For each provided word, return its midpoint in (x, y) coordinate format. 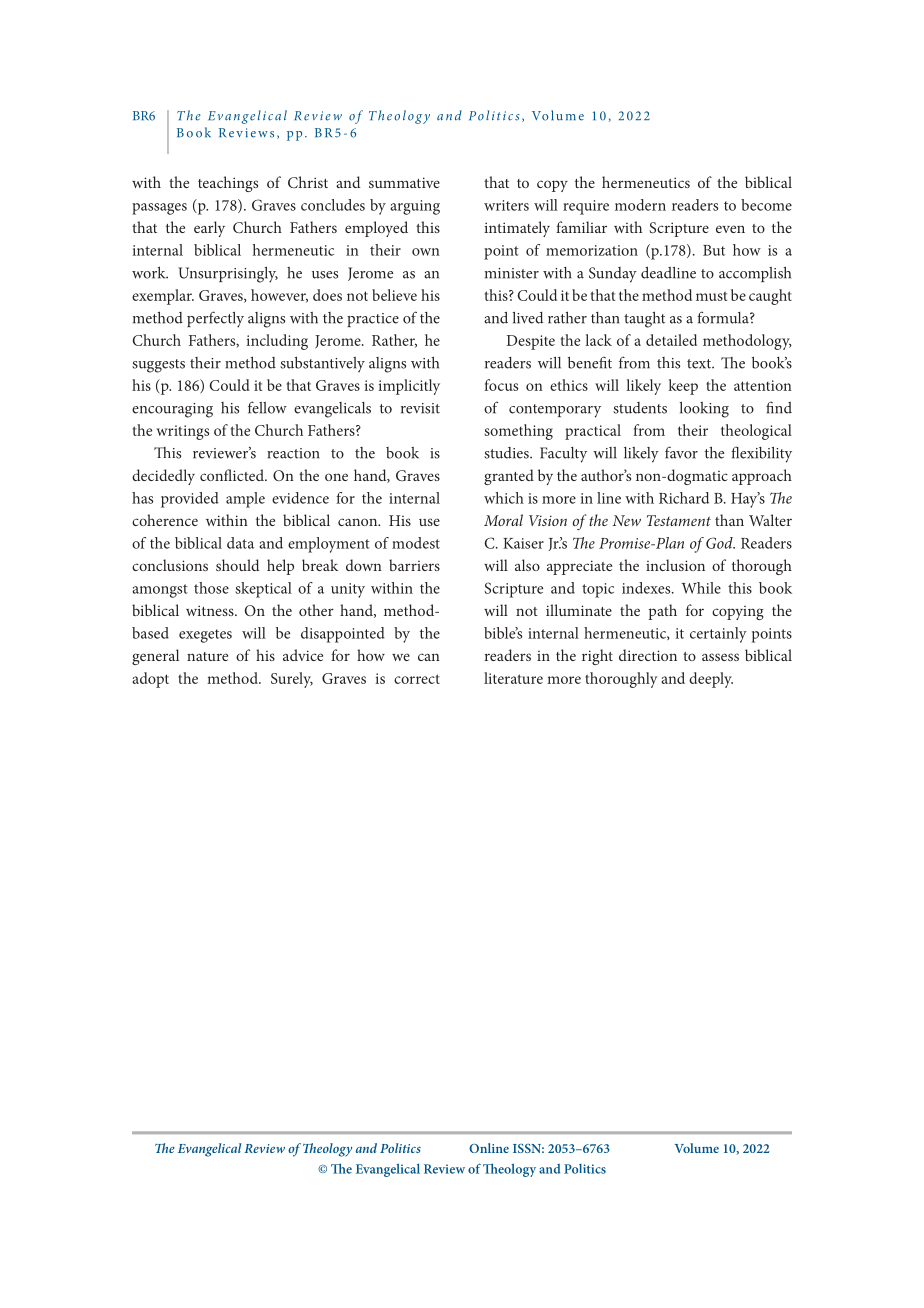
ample (245, 500)
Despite (531, 342)
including (277, 342)
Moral (503, 520)
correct (417, 679)
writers (506, 205)
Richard (684, 498)
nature (207, 656)
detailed (671, 340)
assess (720, 657)
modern (640, 205)
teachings (228, 184)
